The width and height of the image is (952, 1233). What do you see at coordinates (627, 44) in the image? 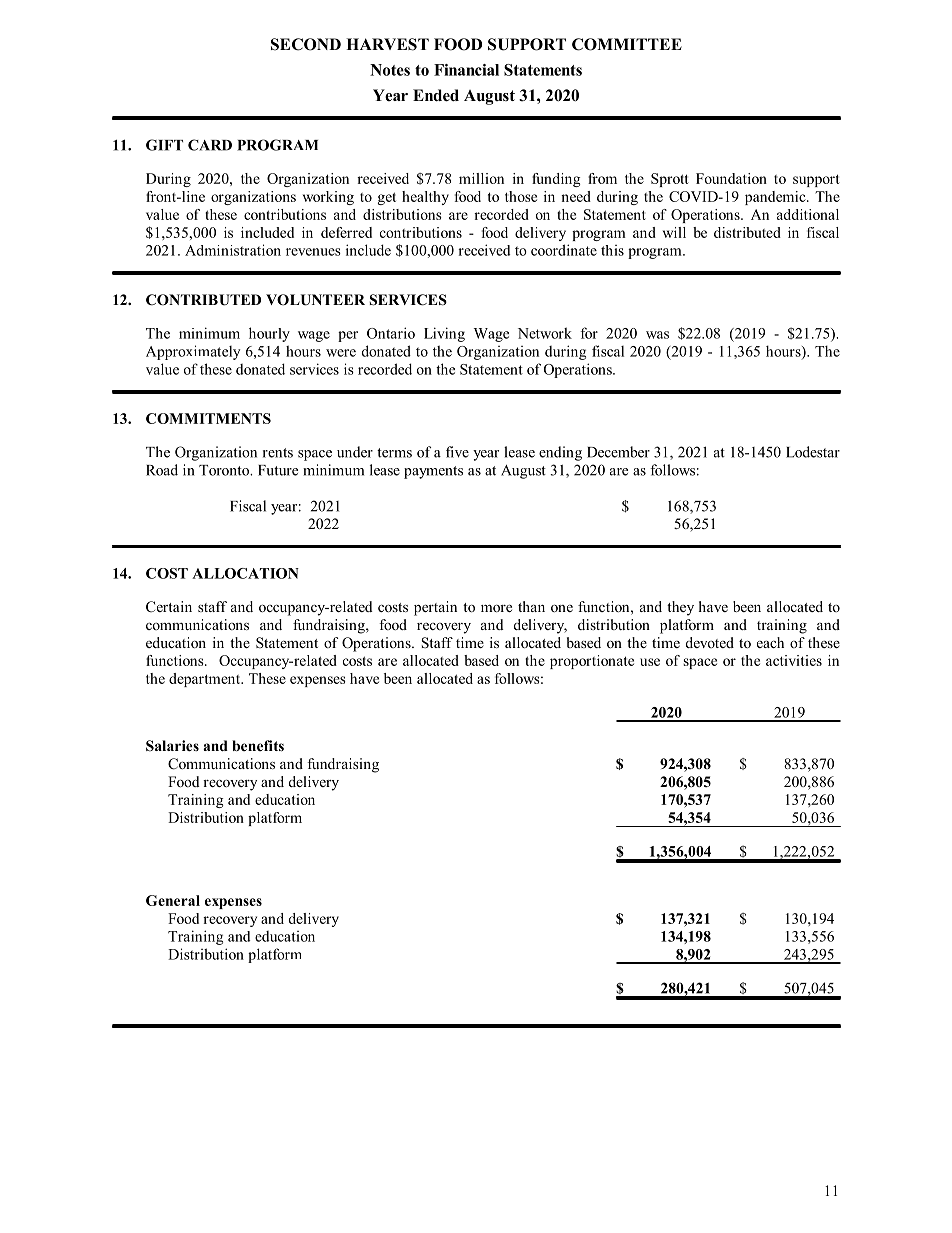
I see `COMMITTEE` at bounding box center [627, 44].
